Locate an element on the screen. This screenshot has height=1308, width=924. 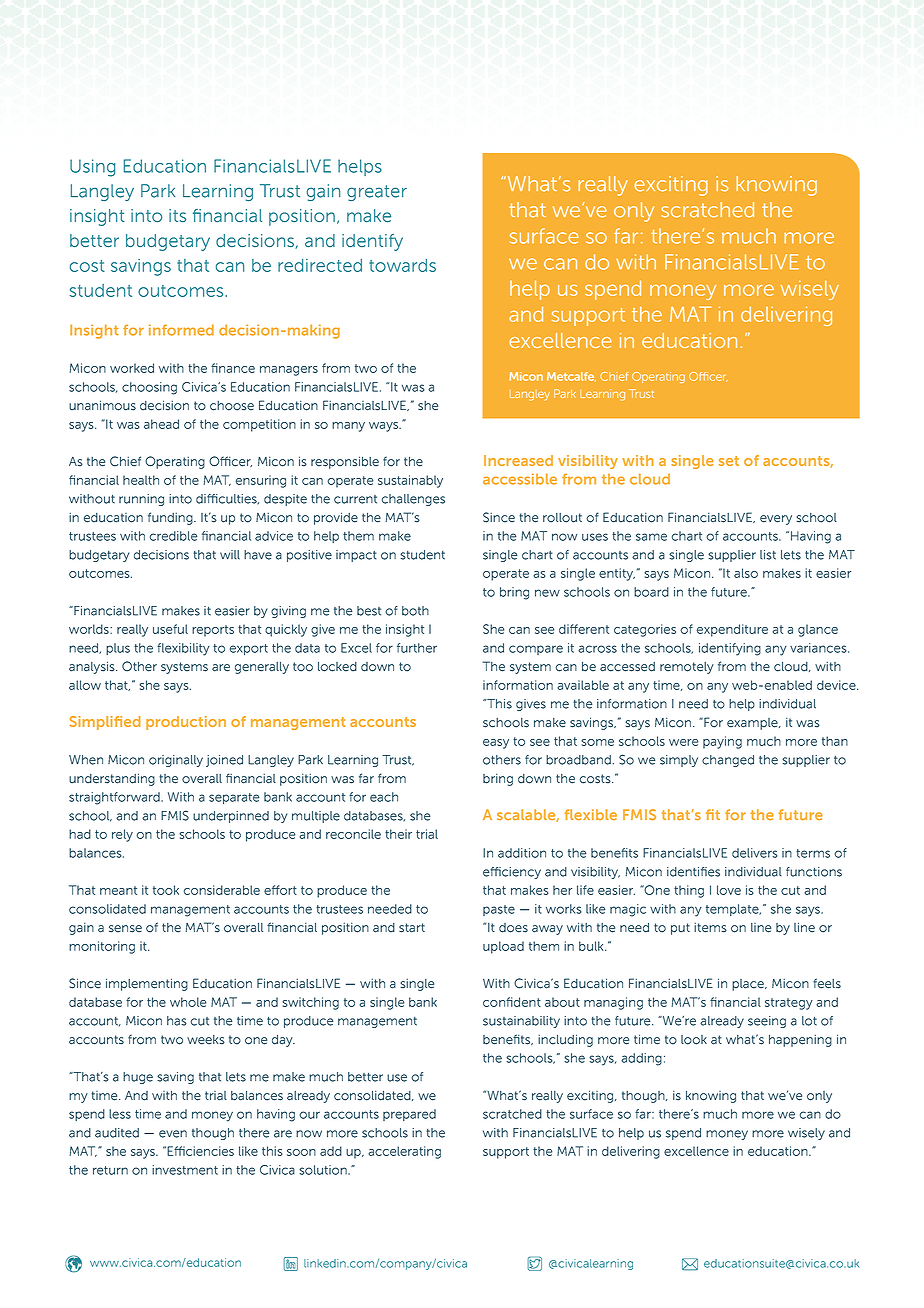
greater is located at coordinates (377, 193).
